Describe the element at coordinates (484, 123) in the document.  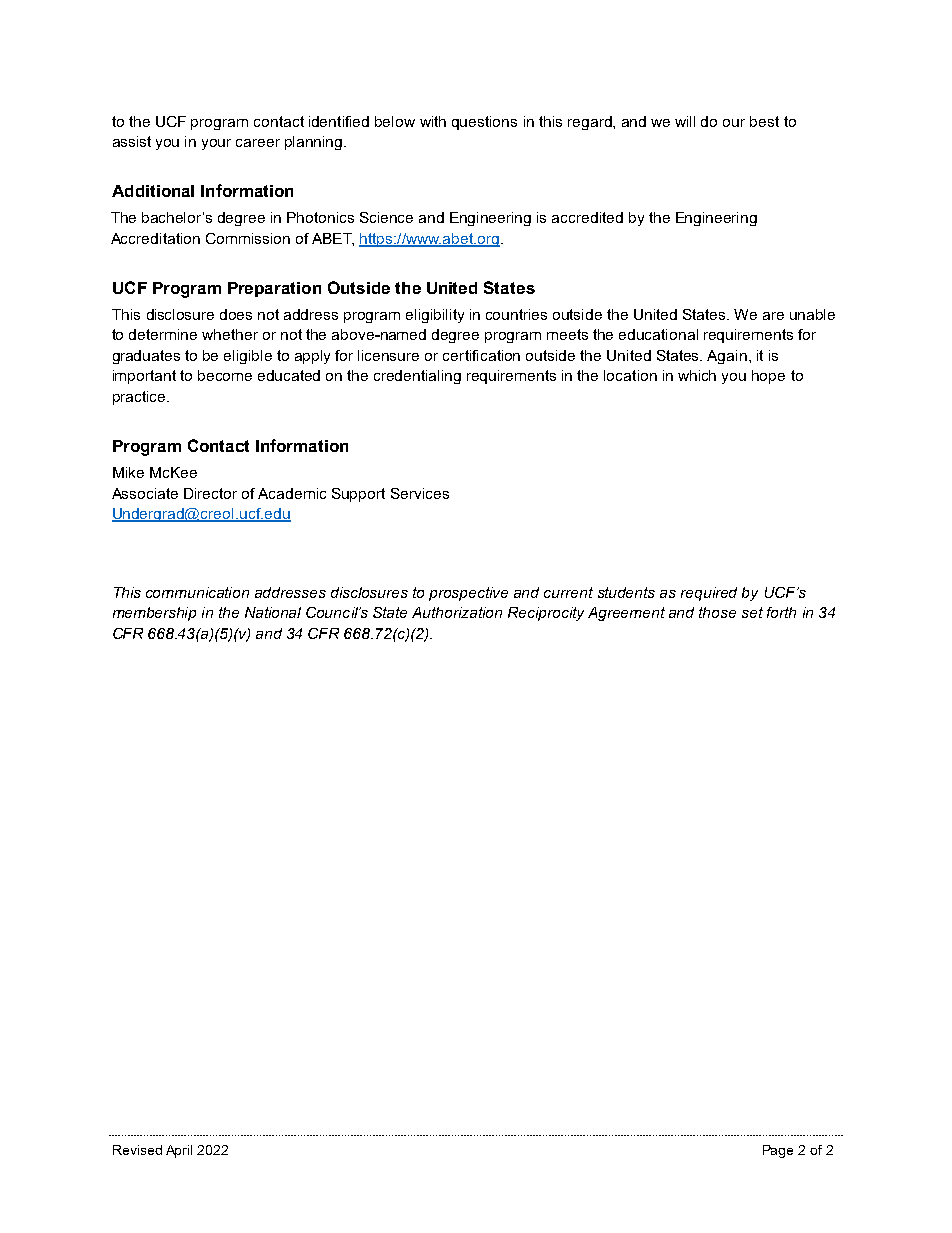
I see `questions` at that location.
